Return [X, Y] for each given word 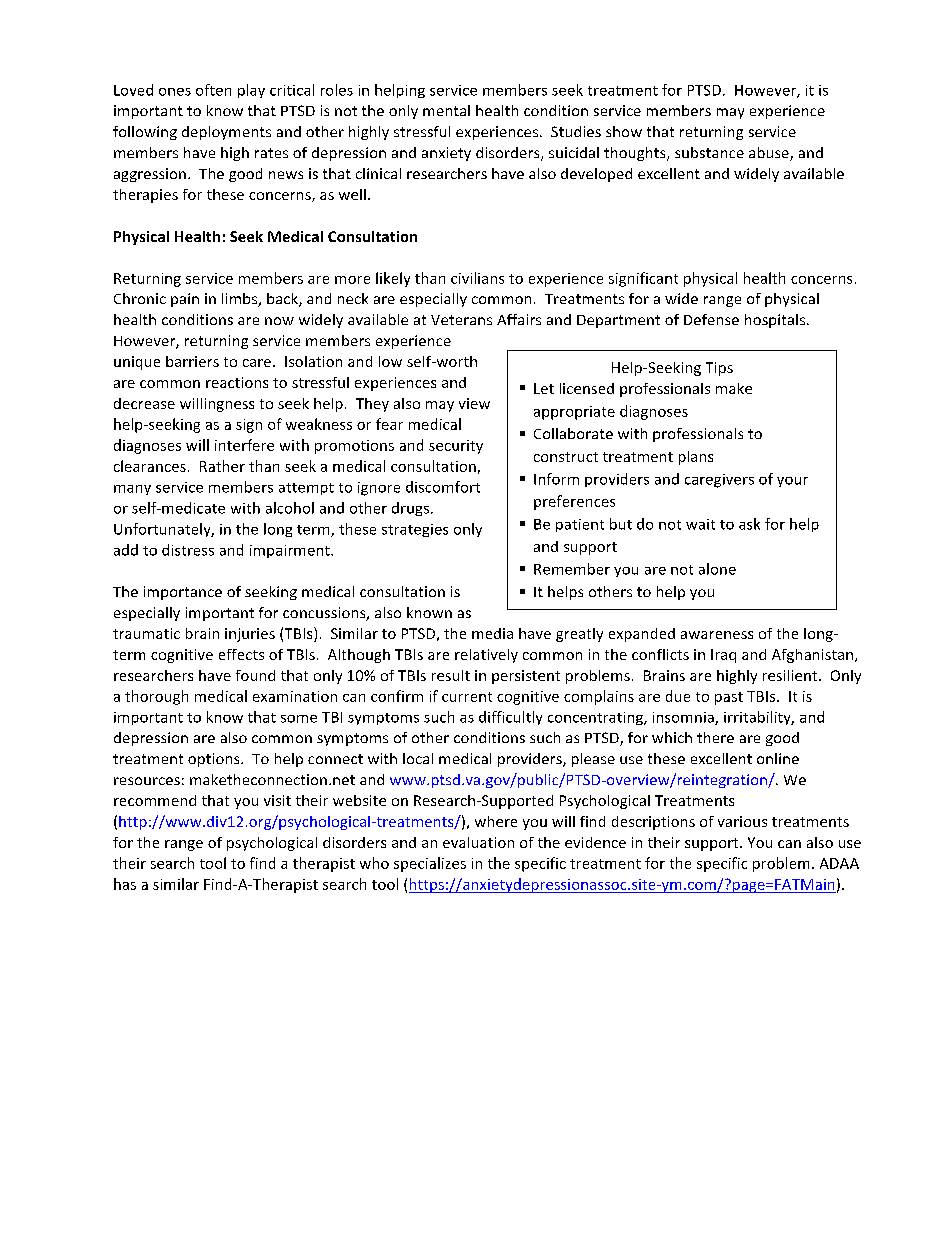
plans [696, 458]
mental [446, 110]
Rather [222, 466]
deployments [226, 133]
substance [709, 152]
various [742, 821]
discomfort [443, 487]
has [125, 884]
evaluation [478, 842]
